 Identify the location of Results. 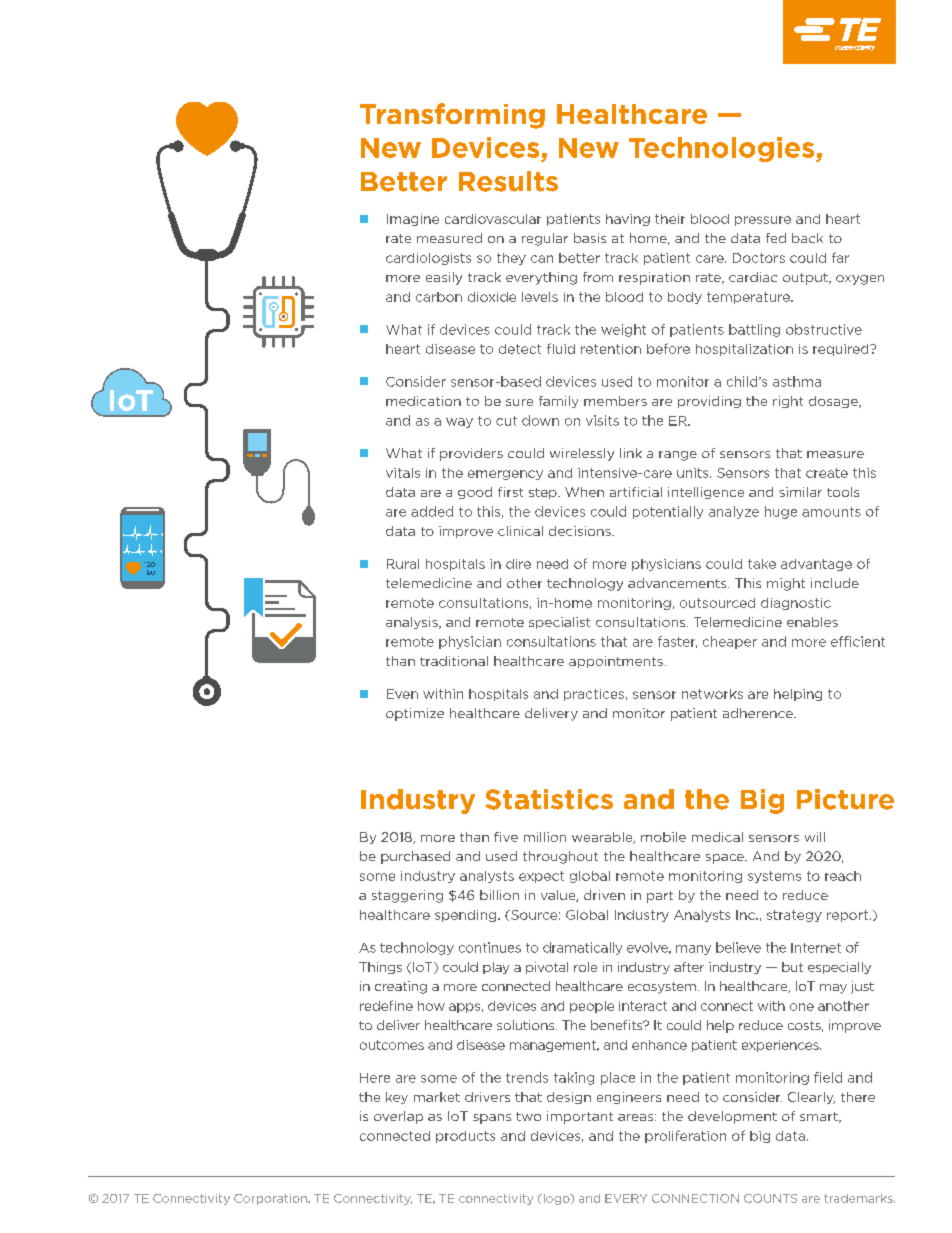
(508, 181).
